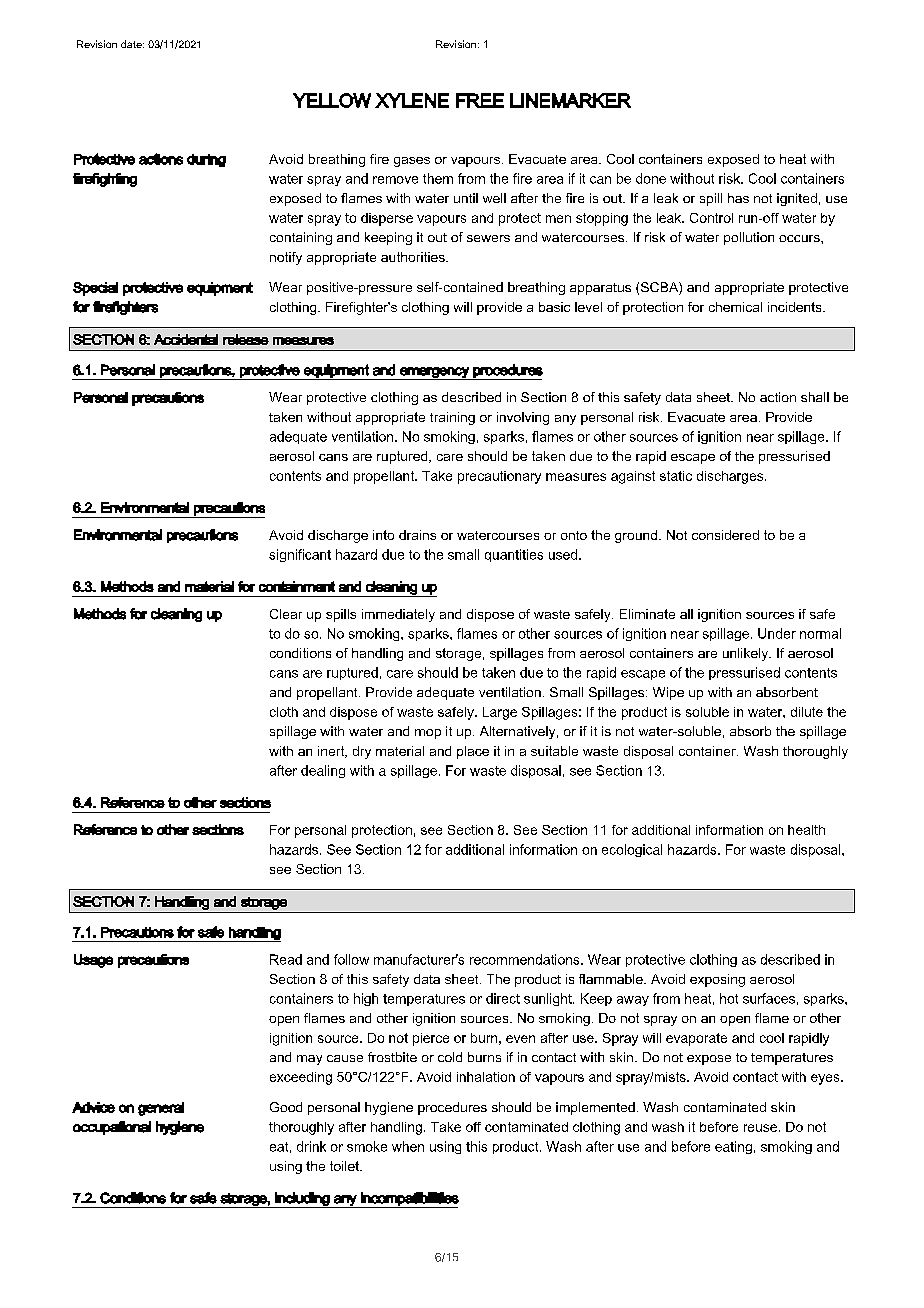  What do you see at coordinates (676, 476) in the image?
I see `static` at bounding box center [676, 476].
